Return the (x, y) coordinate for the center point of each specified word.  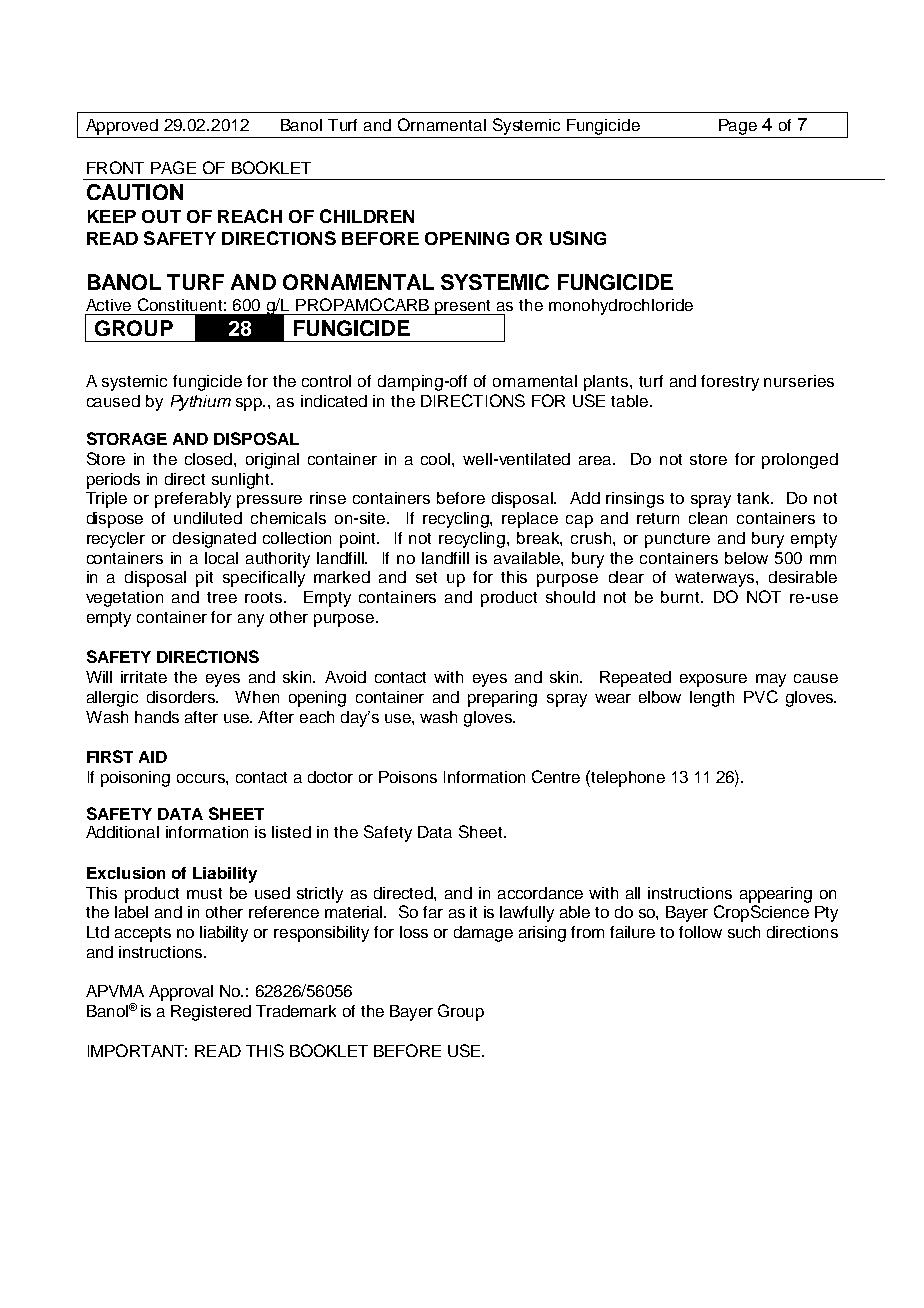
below (746, 558)
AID (153, 757)
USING (578, 238)
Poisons (408, 777)
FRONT (115, 167)
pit (204, 579)
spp (250, 404)
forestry (730, 383)
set (426, 577)
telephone (627, 778)
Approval (181, 993)
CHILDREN (367, 216)
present (463, 307)
